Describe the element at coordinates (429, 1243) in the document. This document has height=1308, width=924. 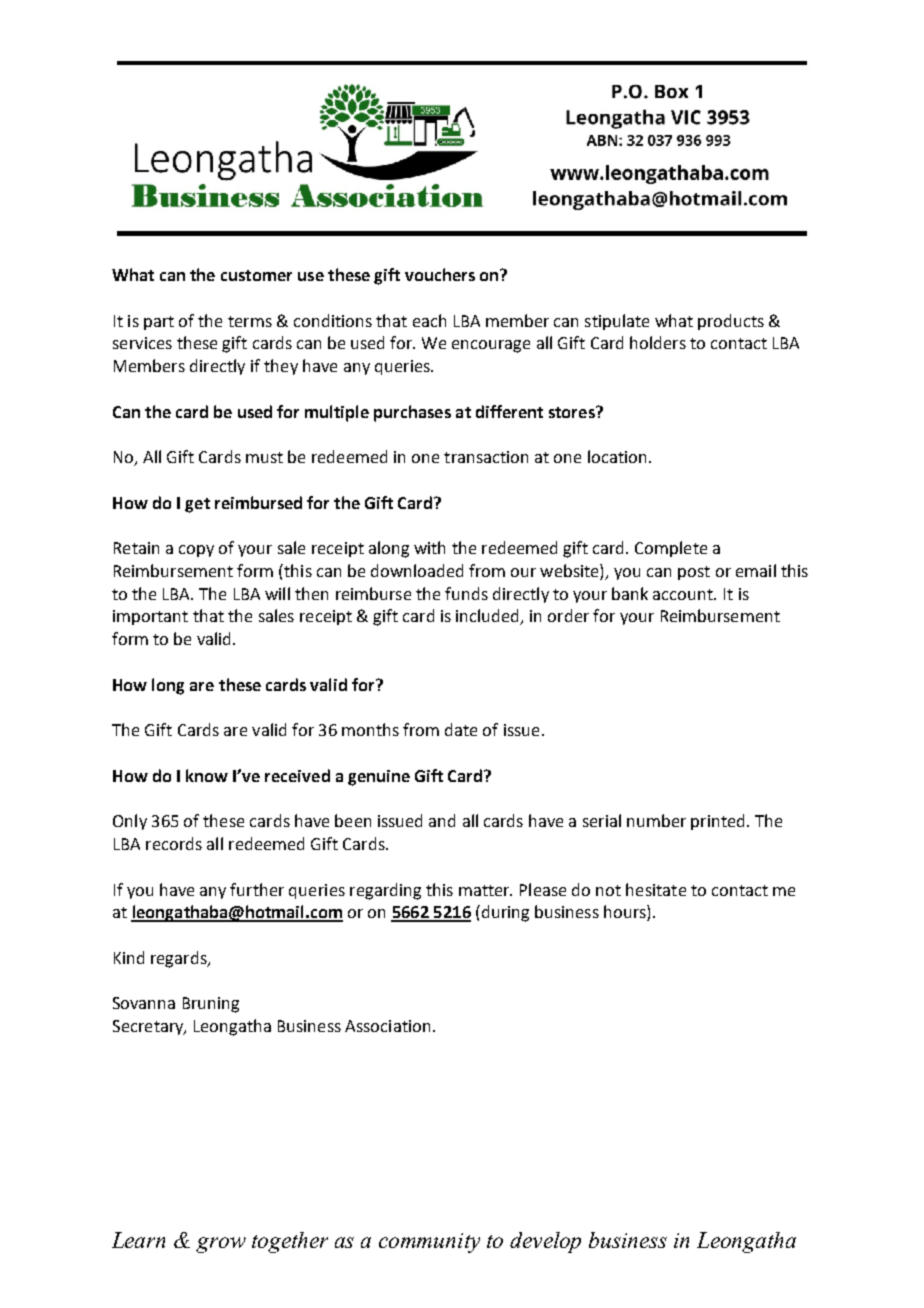
I see `community` at that location.
